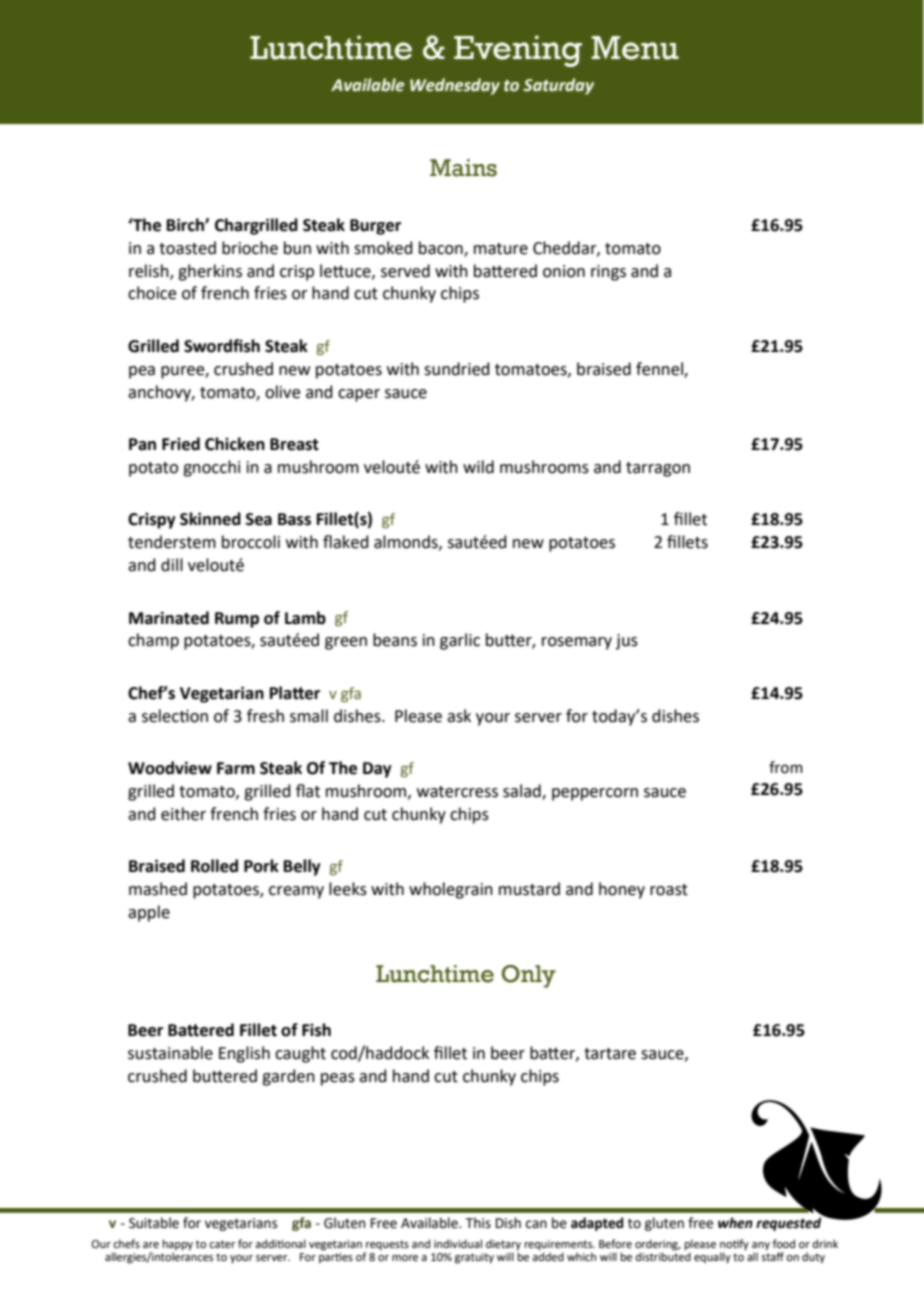  Describe the element at coordinates (237, 620) in the document. I see `Rump` at that location.
